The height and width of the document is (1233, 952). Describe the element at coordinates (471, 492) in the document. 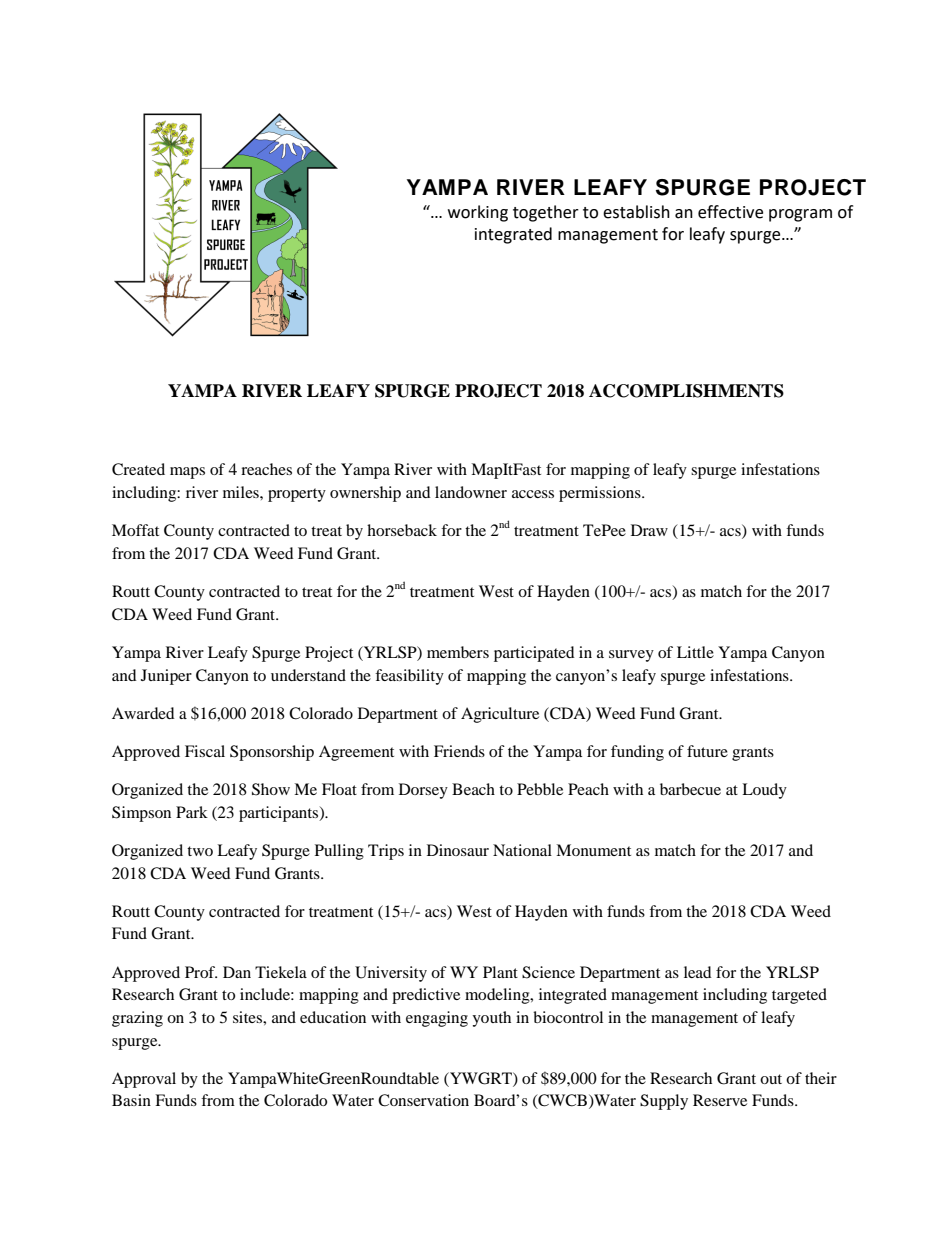

I see `landowner` at that location.
